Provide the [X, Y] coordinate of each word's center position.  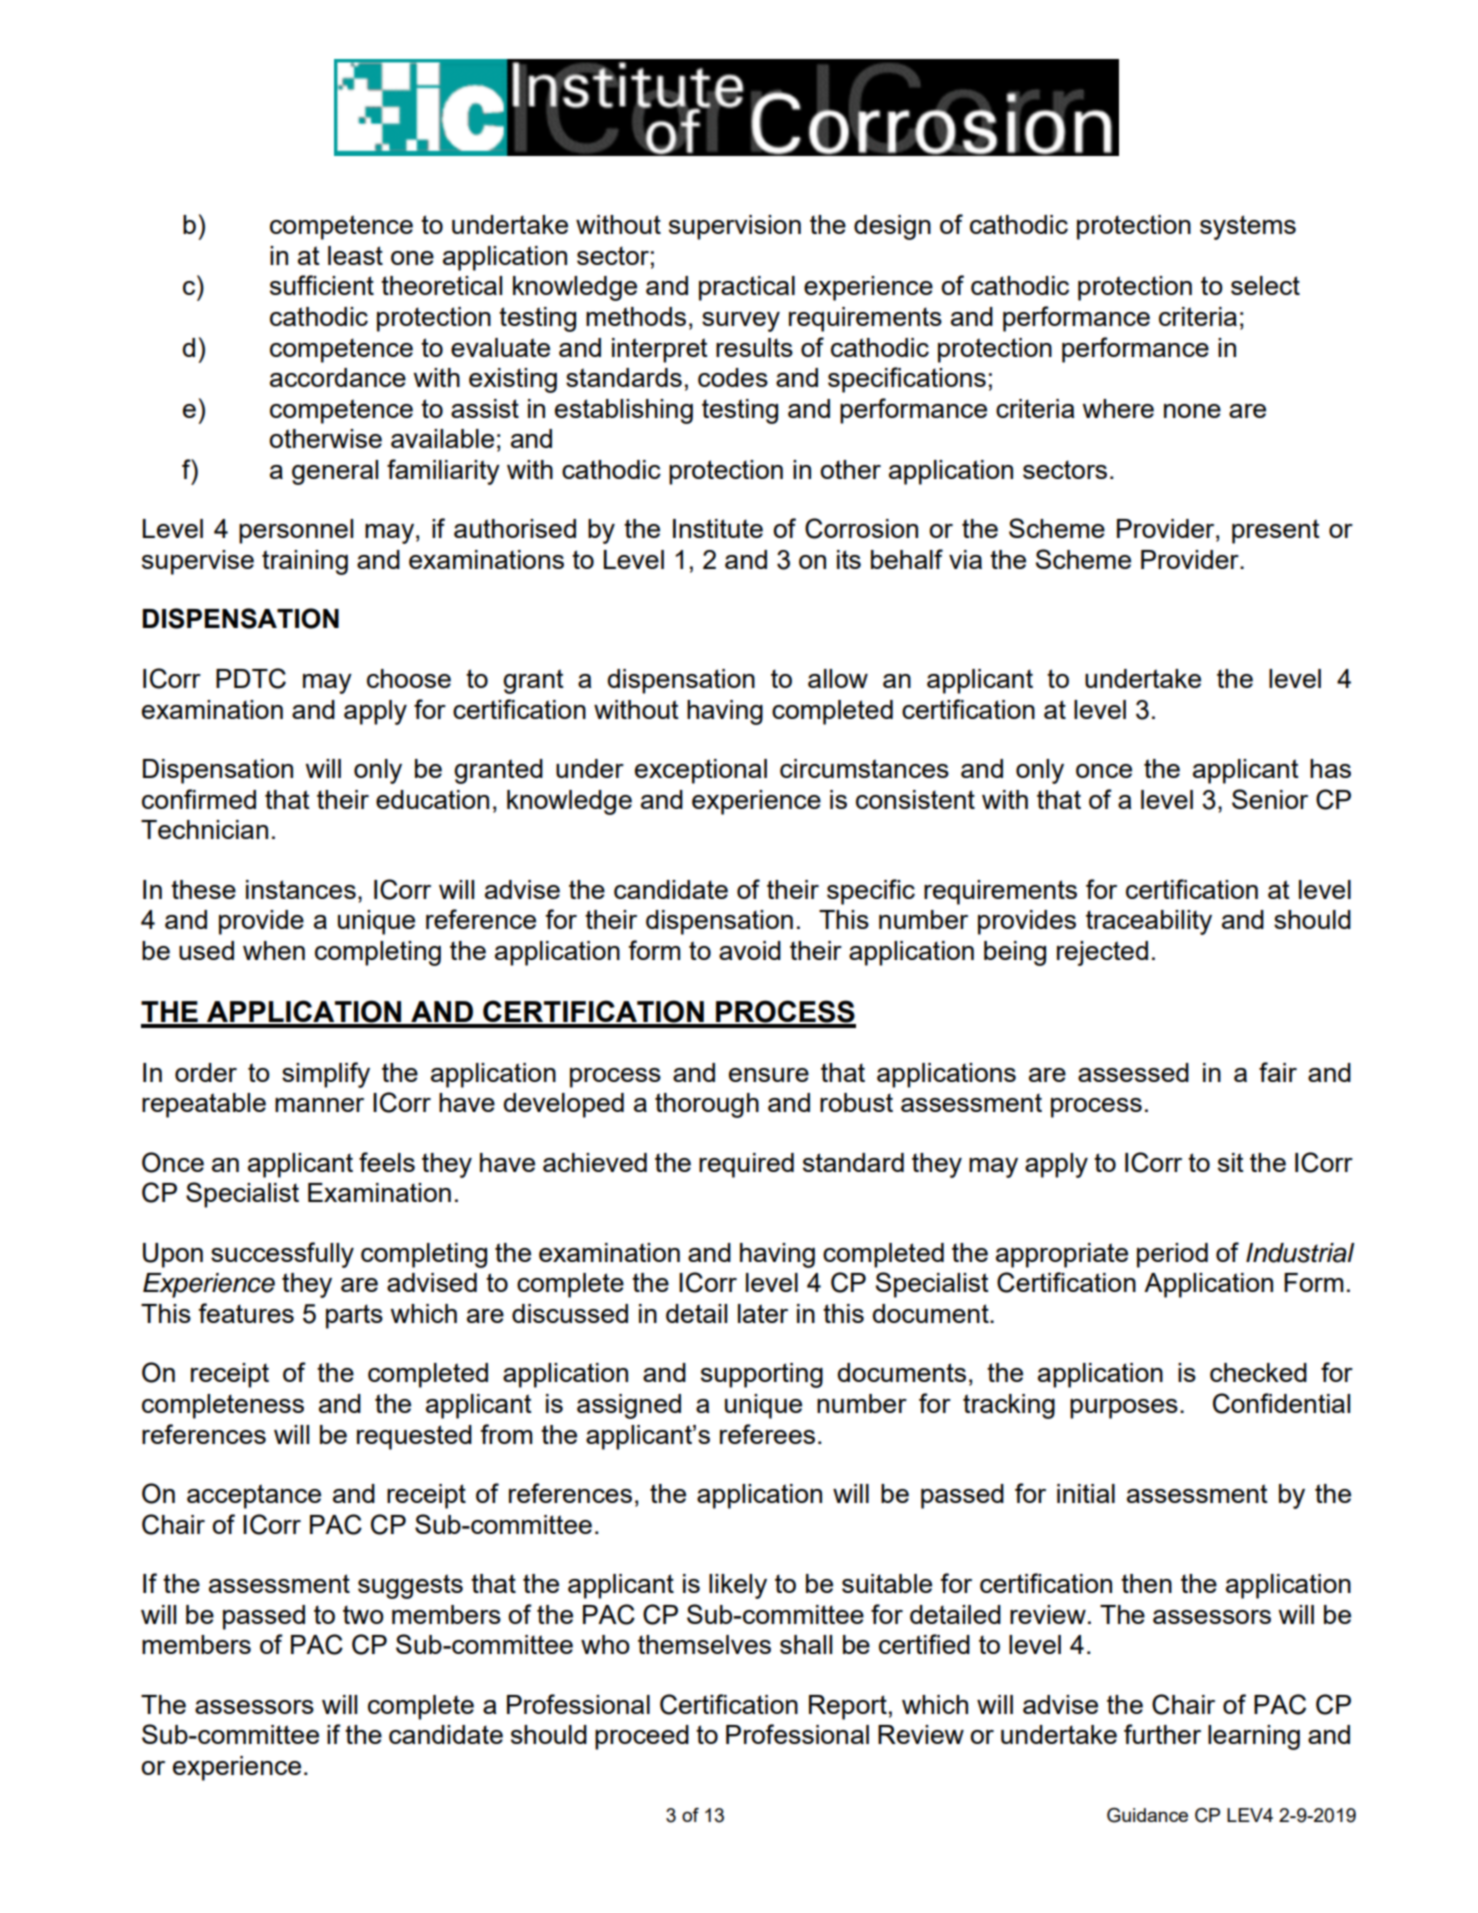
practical [747, 288]
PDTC [251, 678]
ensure [769, 1075]
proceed [642, 1737]
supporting [762, 1375]
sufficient [322, 285]
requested [414, 1437]
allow [838, 678]
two [363, 1614]
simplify [326, 1075]
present [1276, 531]
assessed [1133, 1072]
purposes [1124, 1409]
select [1265, 285]
